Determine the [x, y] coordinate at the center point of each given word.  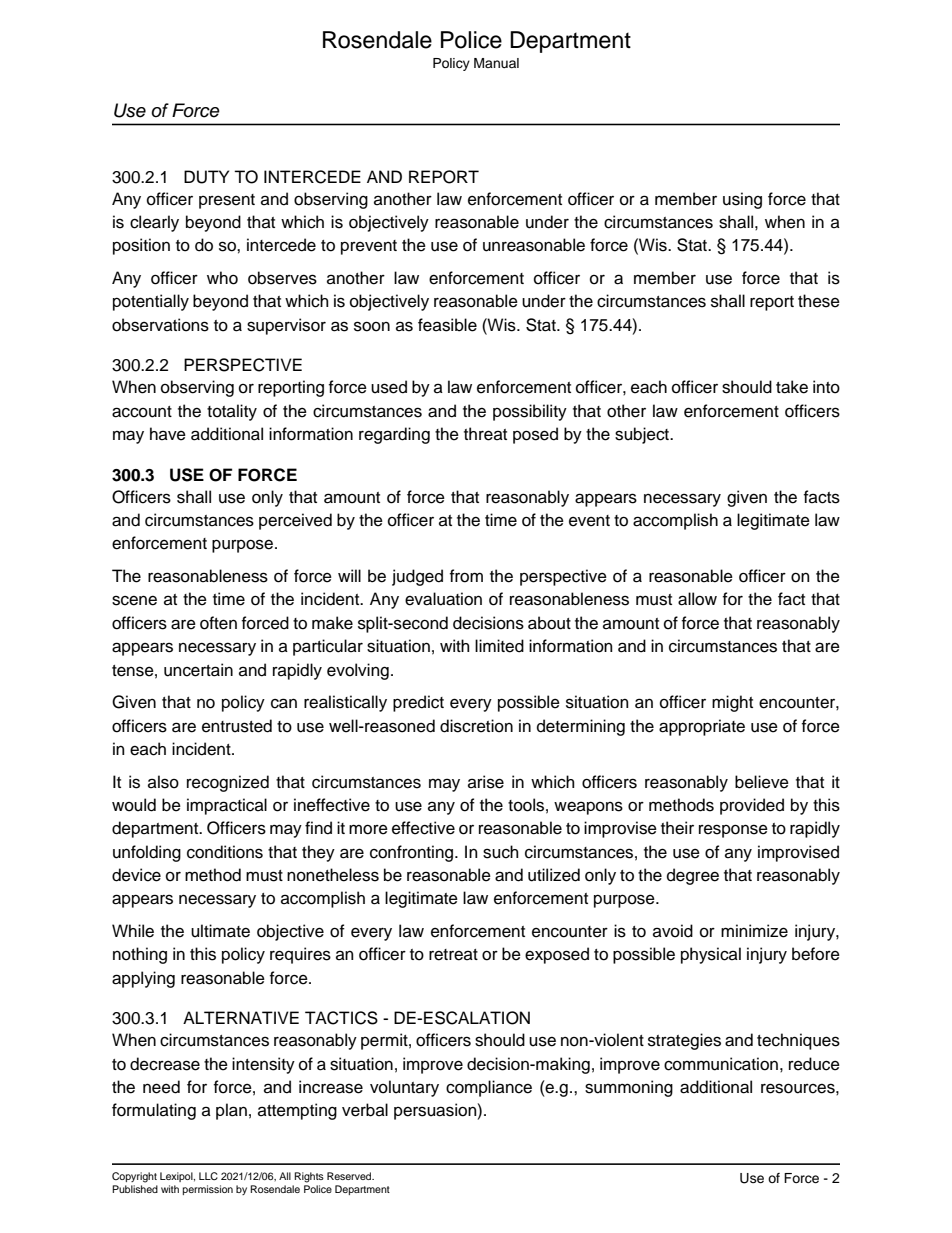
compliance [489, 1088]
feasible [447, 325]
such [501, 852]
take [792, 387]
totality [232, 412]
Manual [496, 63]
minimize [754, 931]
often [218, 623]
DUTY [206, 177]
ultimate [220, 931]
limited [499, 646]
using [742, 200]
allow [697, 599]
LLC [208, 1176]
